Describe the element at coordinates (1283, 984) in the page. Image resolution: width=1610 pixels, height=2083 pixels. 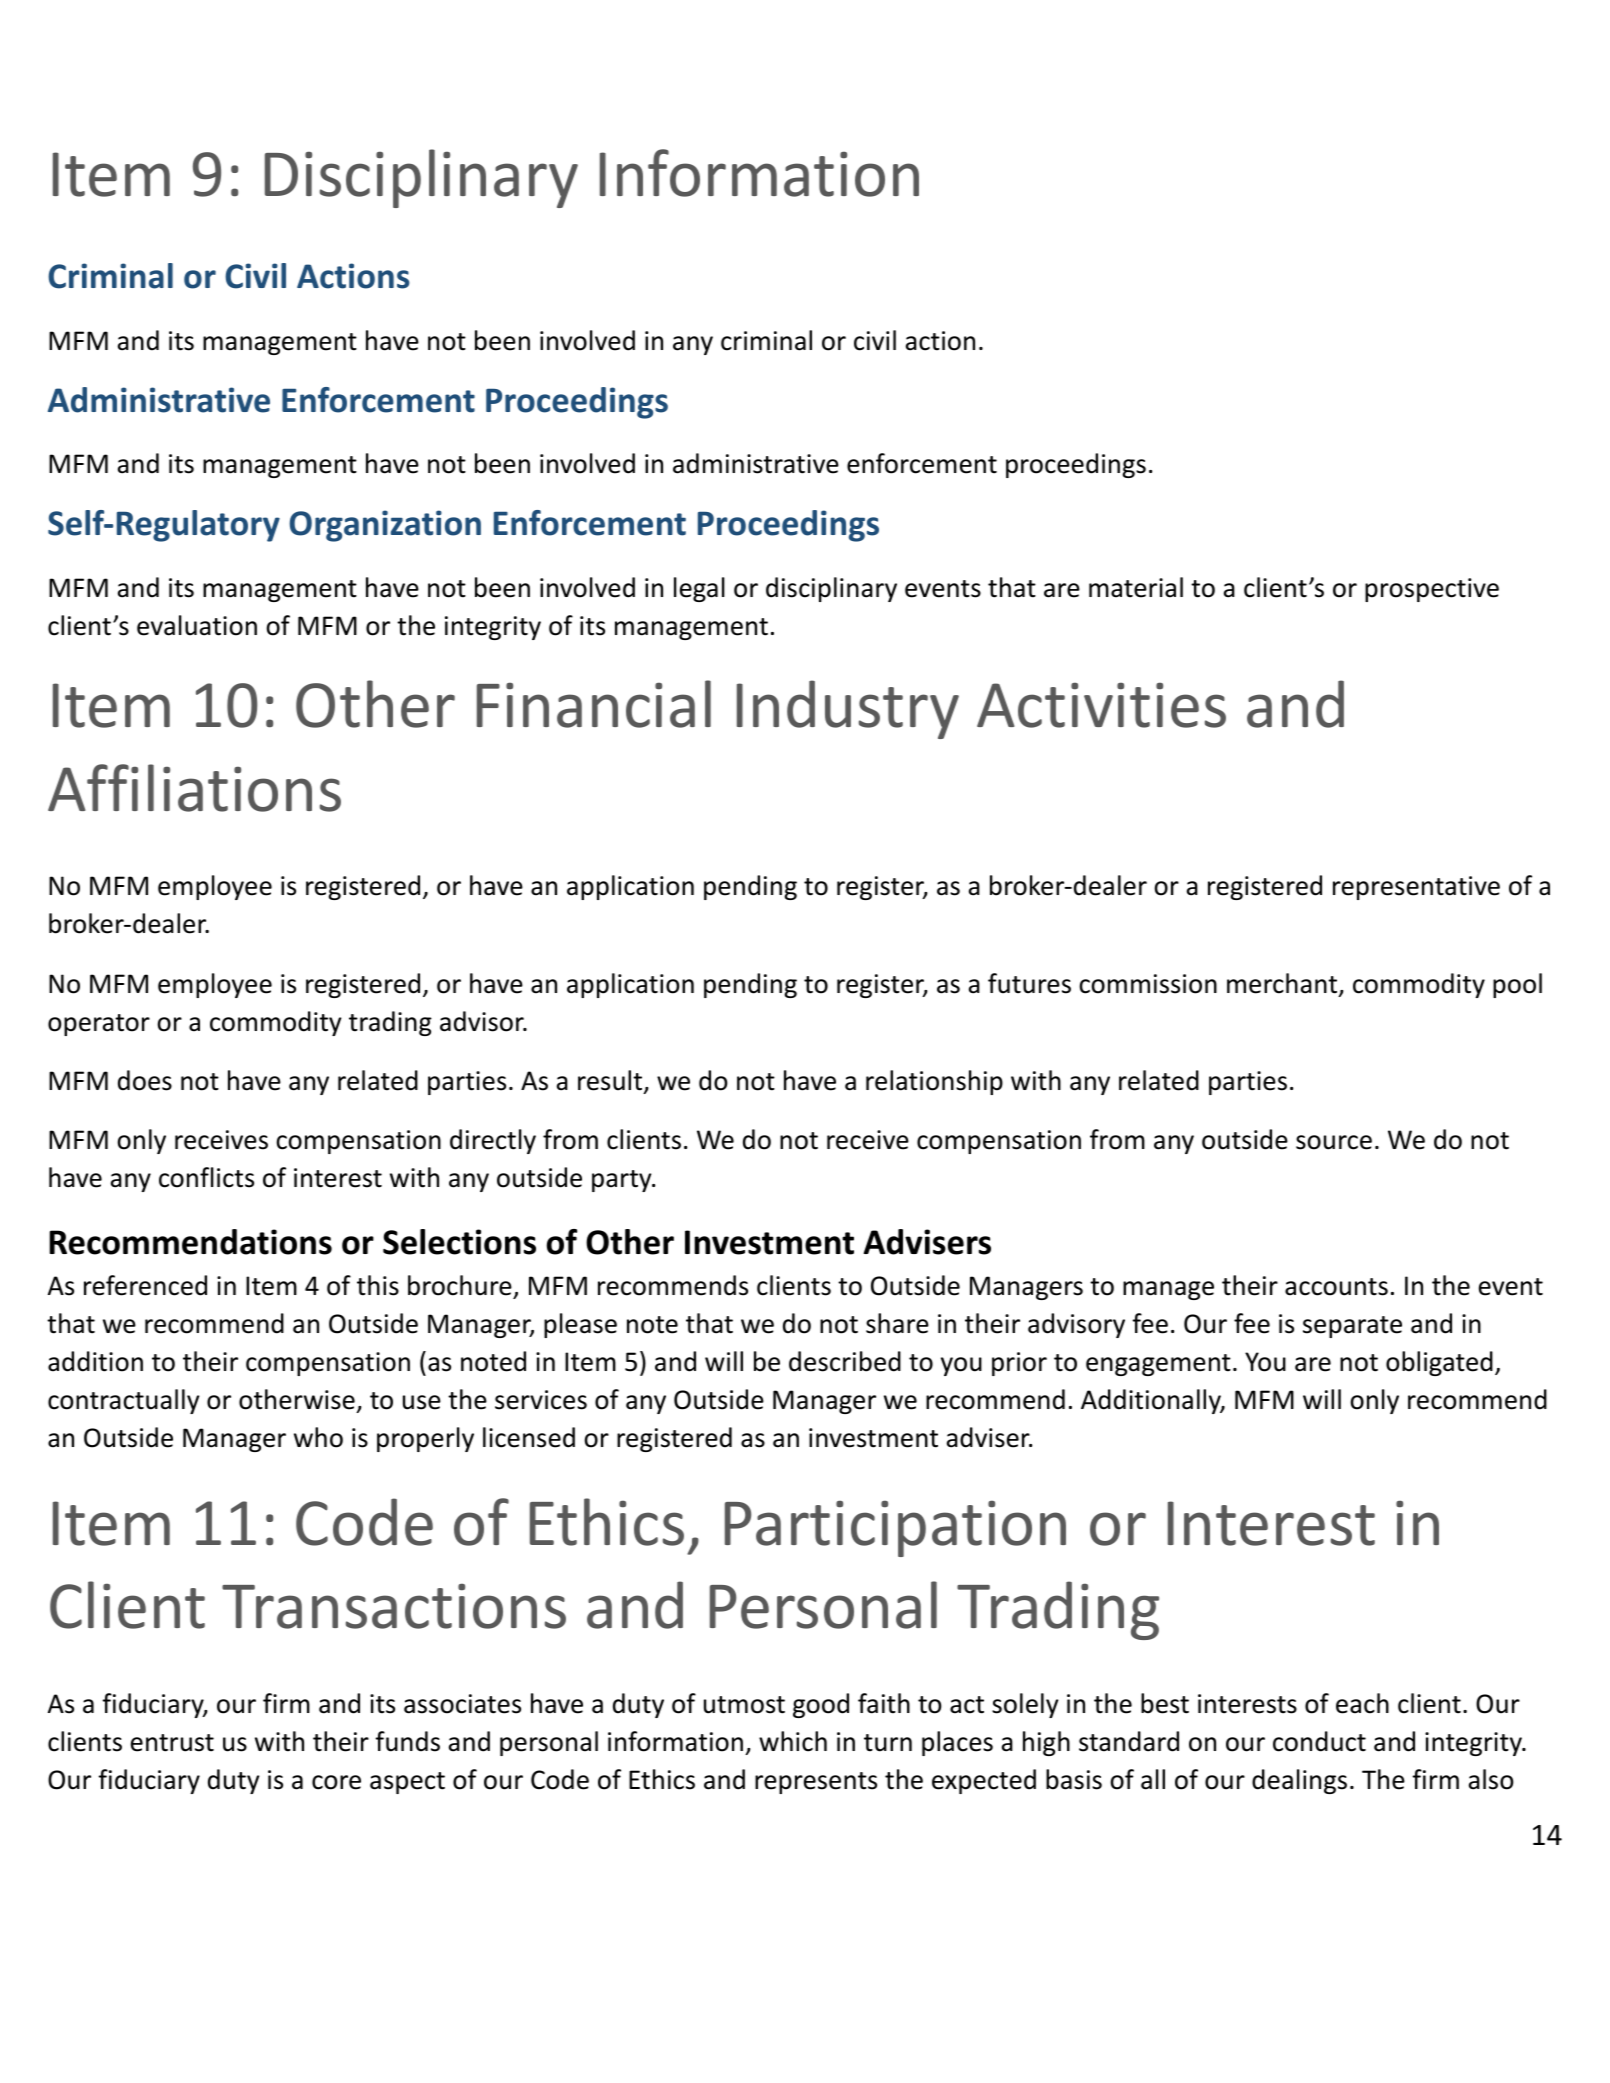
I see `merchant` at that location.
